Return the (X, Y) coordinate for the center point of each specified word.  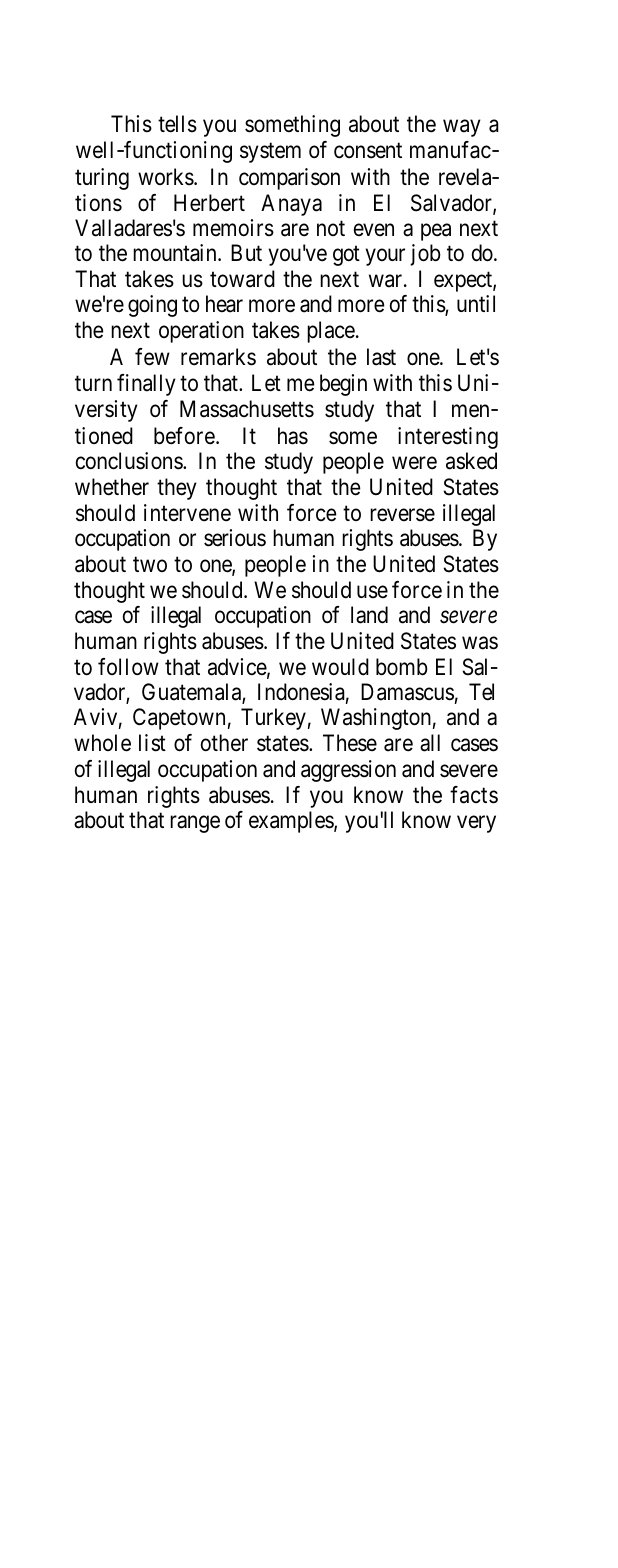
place (331, 332)
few (152, 357)
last (381, 357)
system (270, 153)
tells (177, 124)
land (369, 615)
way (462, 128)
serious (235, 538)
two (150, 564)
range (195, 824)
